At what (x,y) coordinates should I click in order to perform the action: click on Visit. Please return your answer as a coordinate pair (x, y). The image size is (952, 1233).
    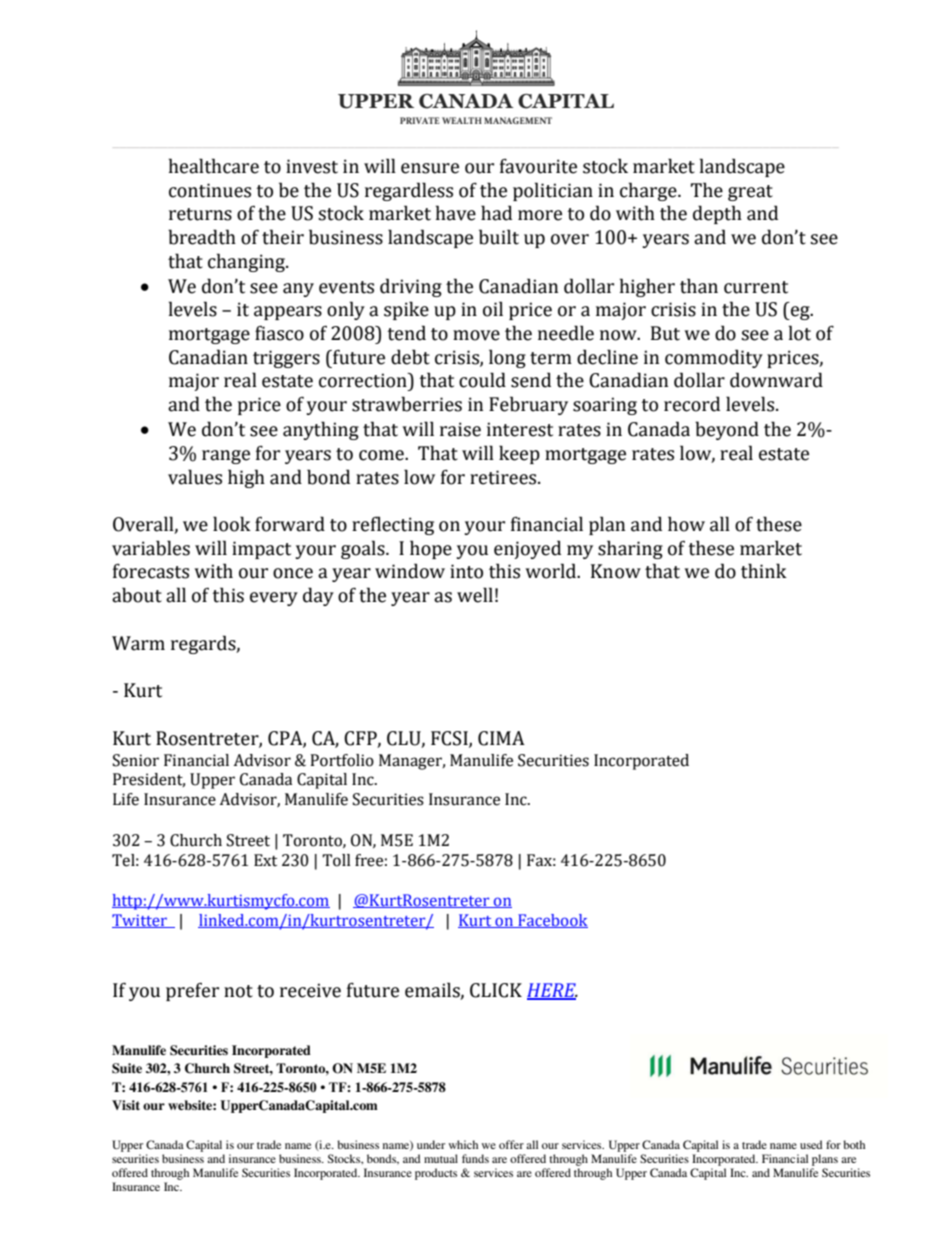
    Looking at the image, I should click on (126, 1105).
